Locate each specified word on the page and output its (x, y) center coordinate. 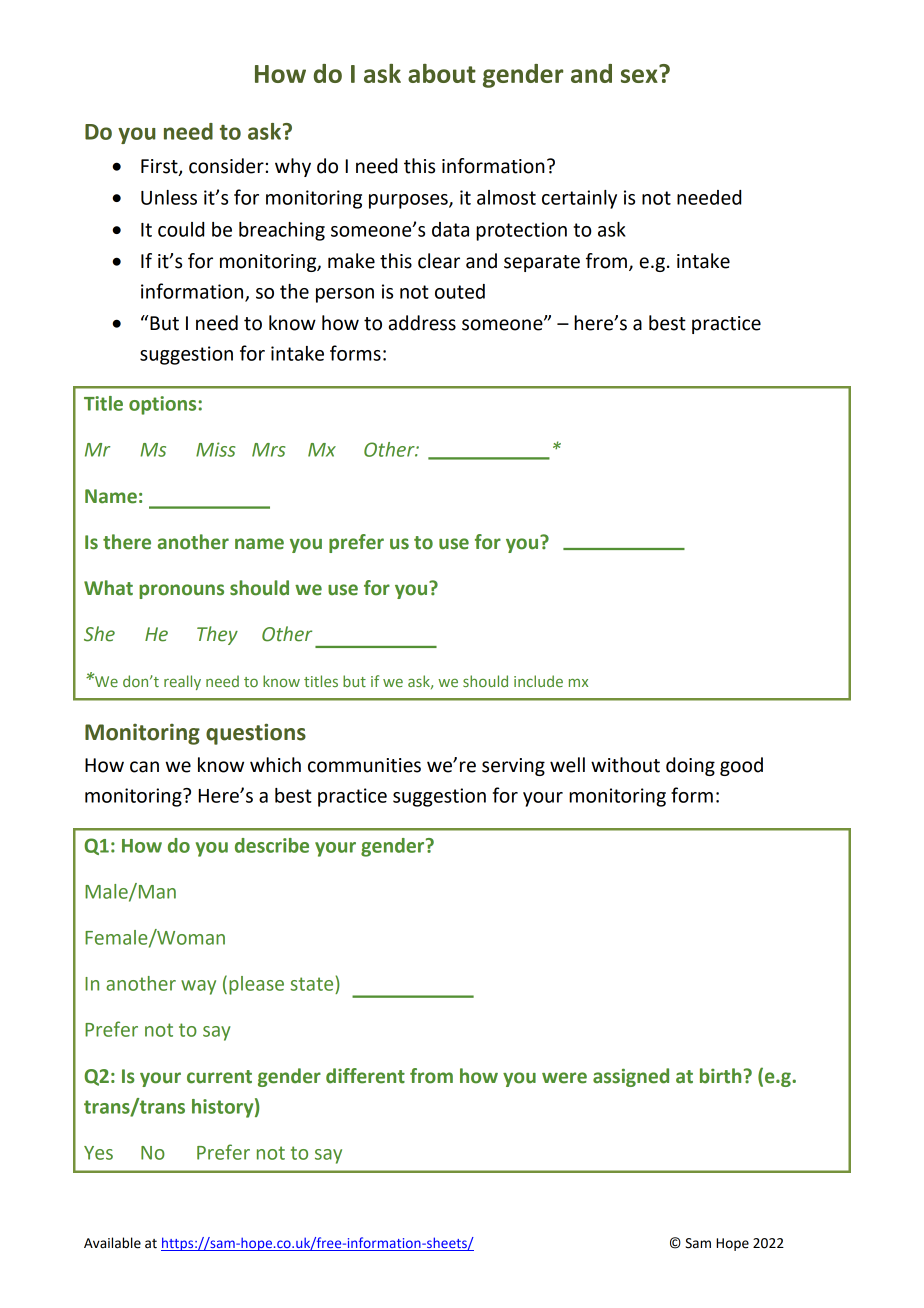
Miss (216, 449)
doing (690, 766)
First (160, 167)
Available (112, 1243)
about (442, 73)
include (538, 681)
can (144, 767)
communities (364, 765)
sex (639, 76)
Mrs (269, 450)
